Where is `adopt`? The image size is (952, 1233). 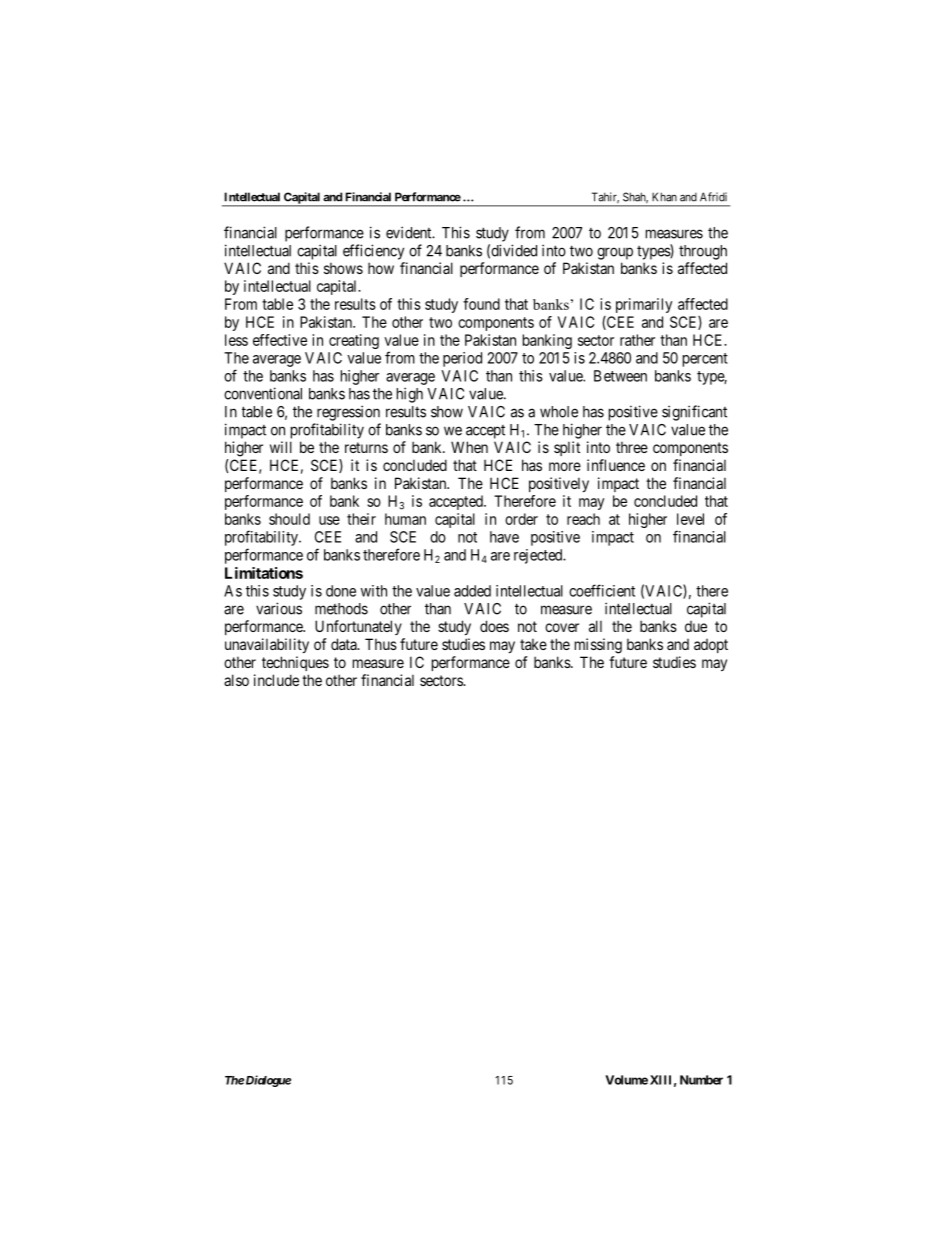 adopt is located at coordinates (711, 646).
